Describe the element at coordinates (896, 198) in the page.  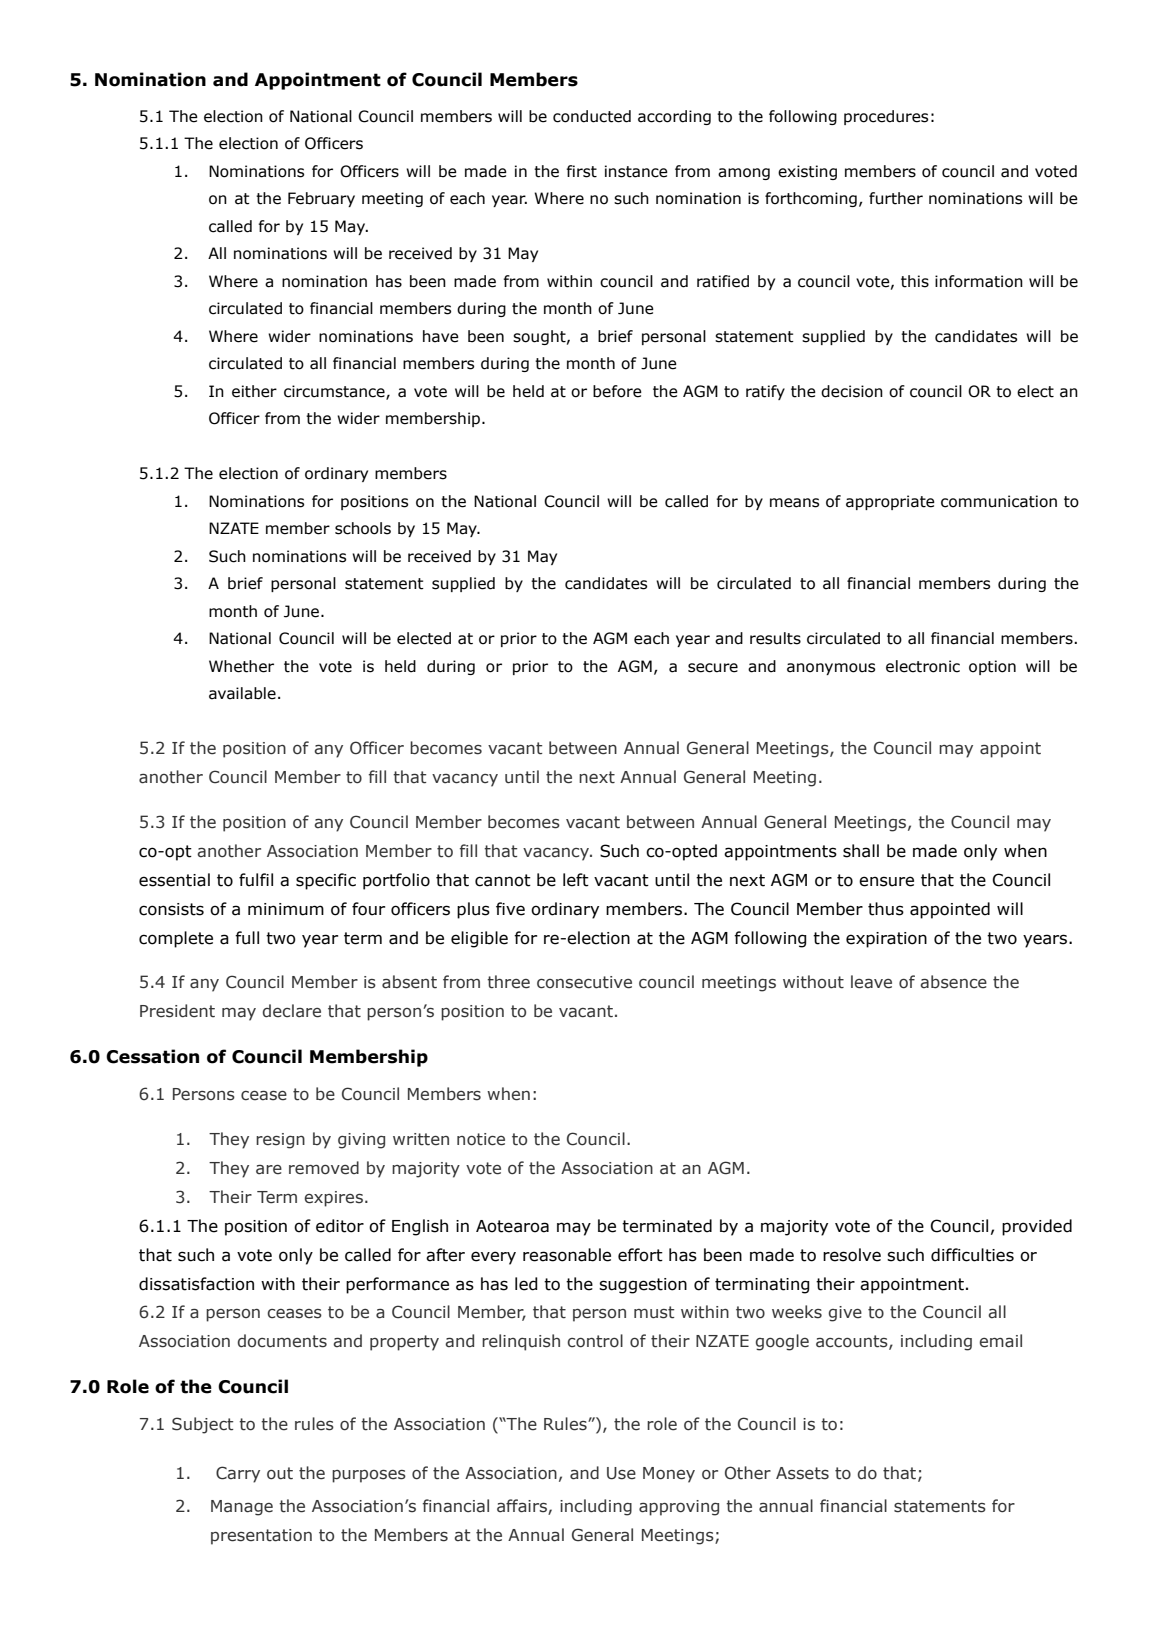
I see `further` at that location.
